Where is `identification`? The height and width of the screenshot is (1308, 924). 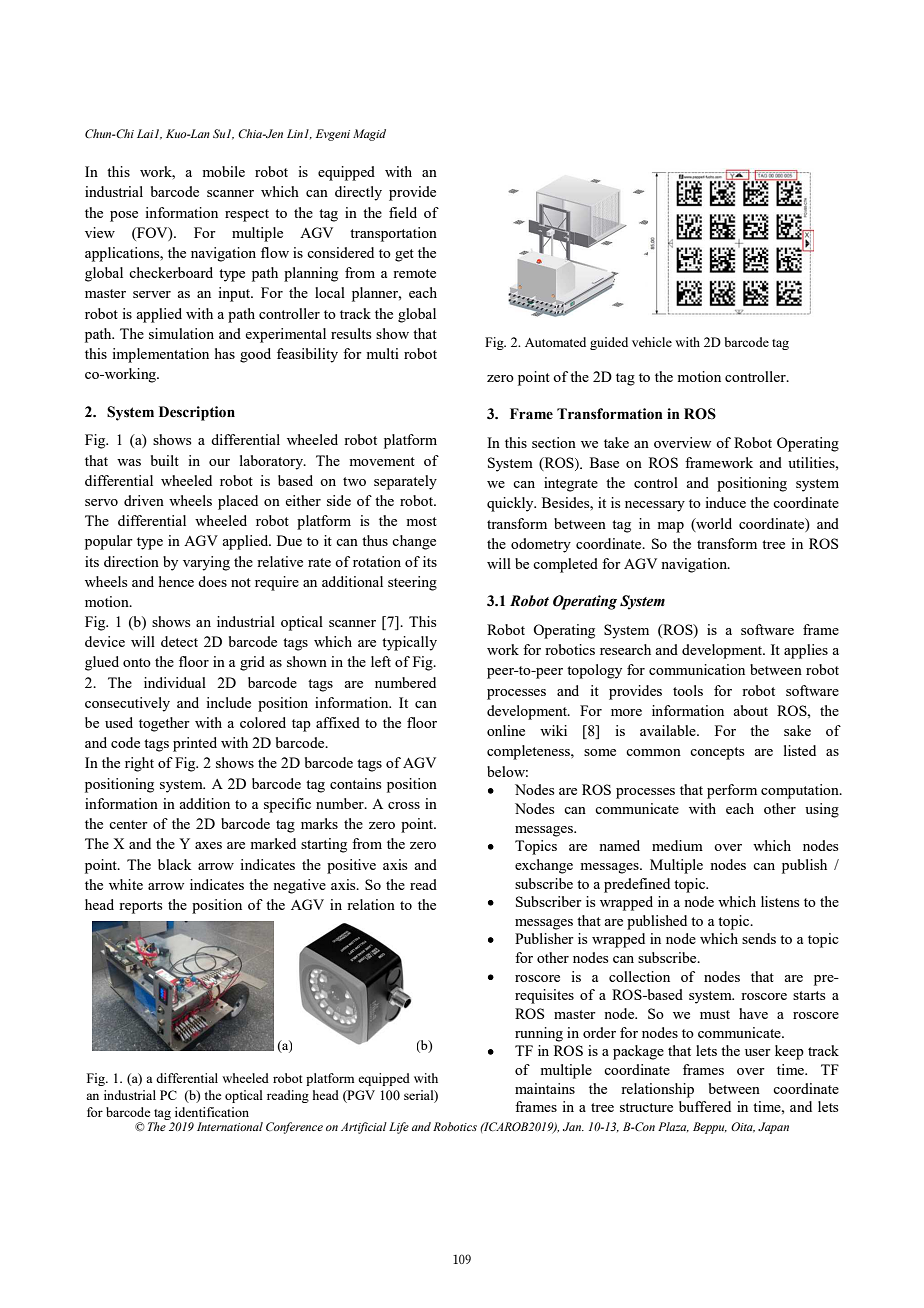
identification is located at coordinates (212, 1112).
